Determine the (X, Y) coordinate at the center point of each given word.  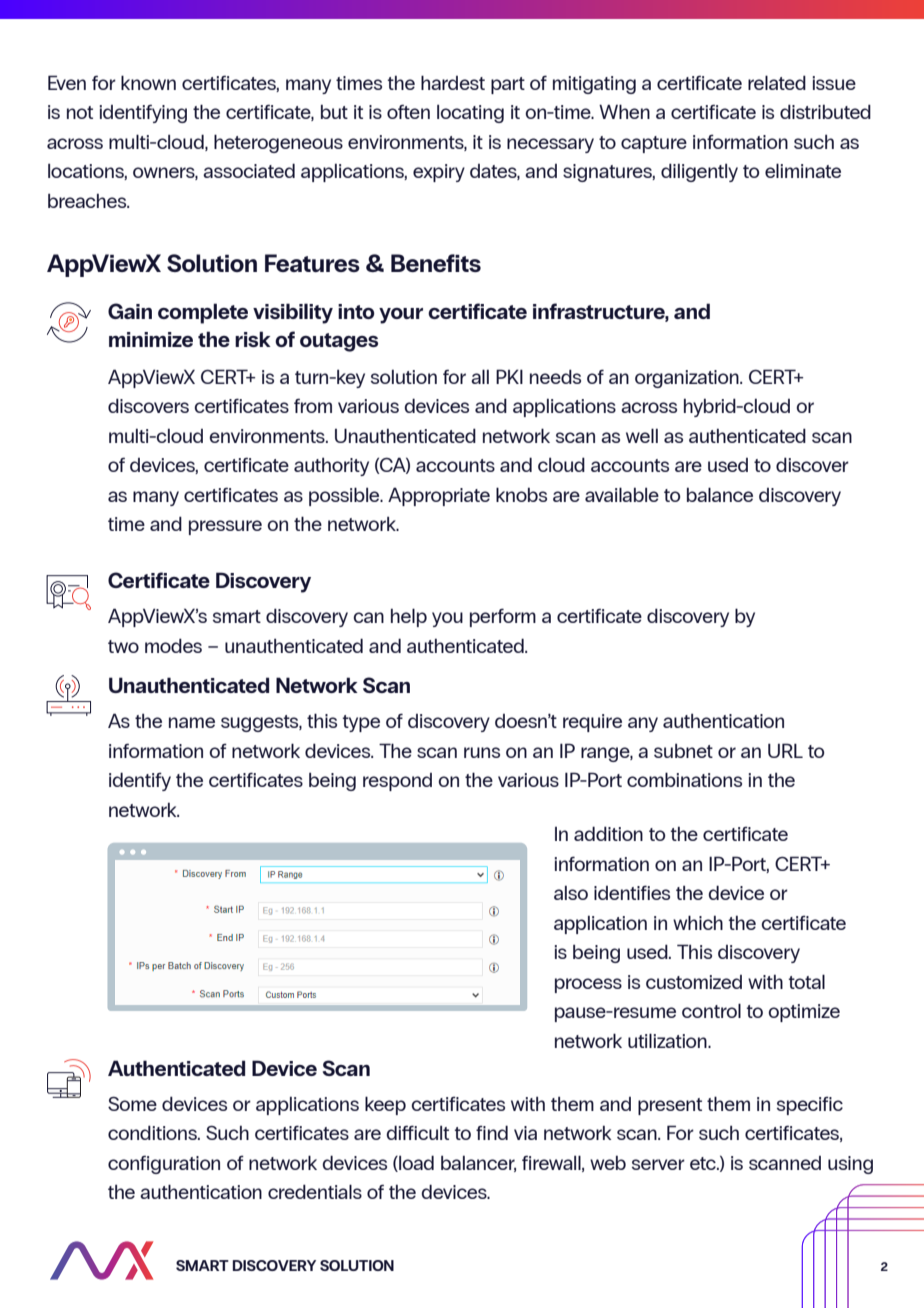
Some (132, 1104)
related (777, 82)
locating (470, 114)
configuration (164, 1164)
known (148, 82)
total (807, 981)
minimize (151, 339)
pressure (225, 527)
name (192, 722)
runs (482, 752)
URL (785, 750)
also (571, 892)
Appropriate (439, 496)
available (622, 494)
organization (688, 379)
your (401, 316)
